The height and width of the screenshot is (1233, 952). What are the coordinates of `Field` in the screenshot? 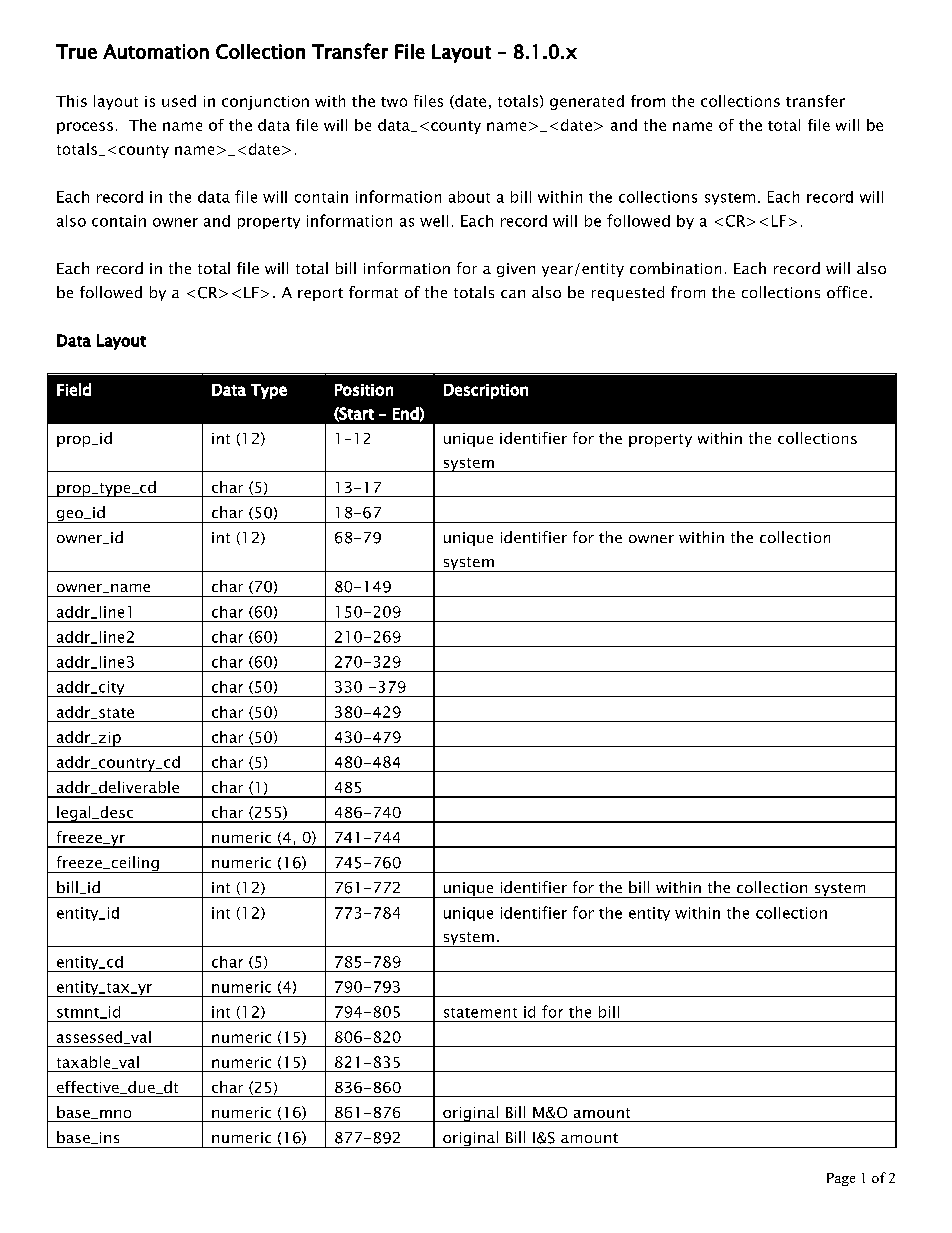 It's located at (74, 389).
